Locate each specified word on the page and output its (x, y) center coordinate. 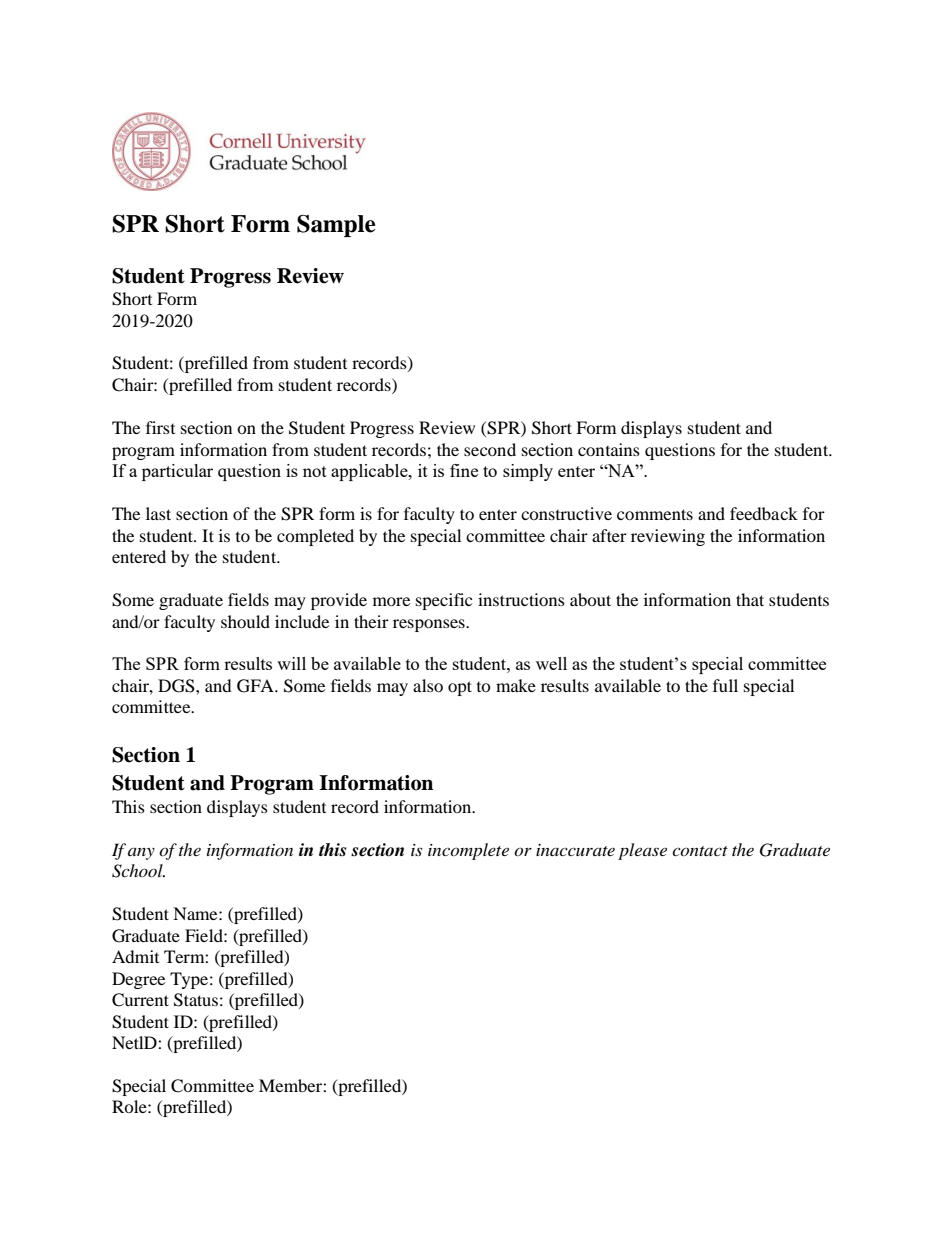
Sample (336, 226)
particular (177, 472)
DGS (177, 686)
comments (655, 514)
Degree (138, 980)
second (490, 449)
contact (700, 851)
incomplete (468, 851)
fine (464, 470)
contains (609, 449)
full (725, 685)
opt (460, 688)
